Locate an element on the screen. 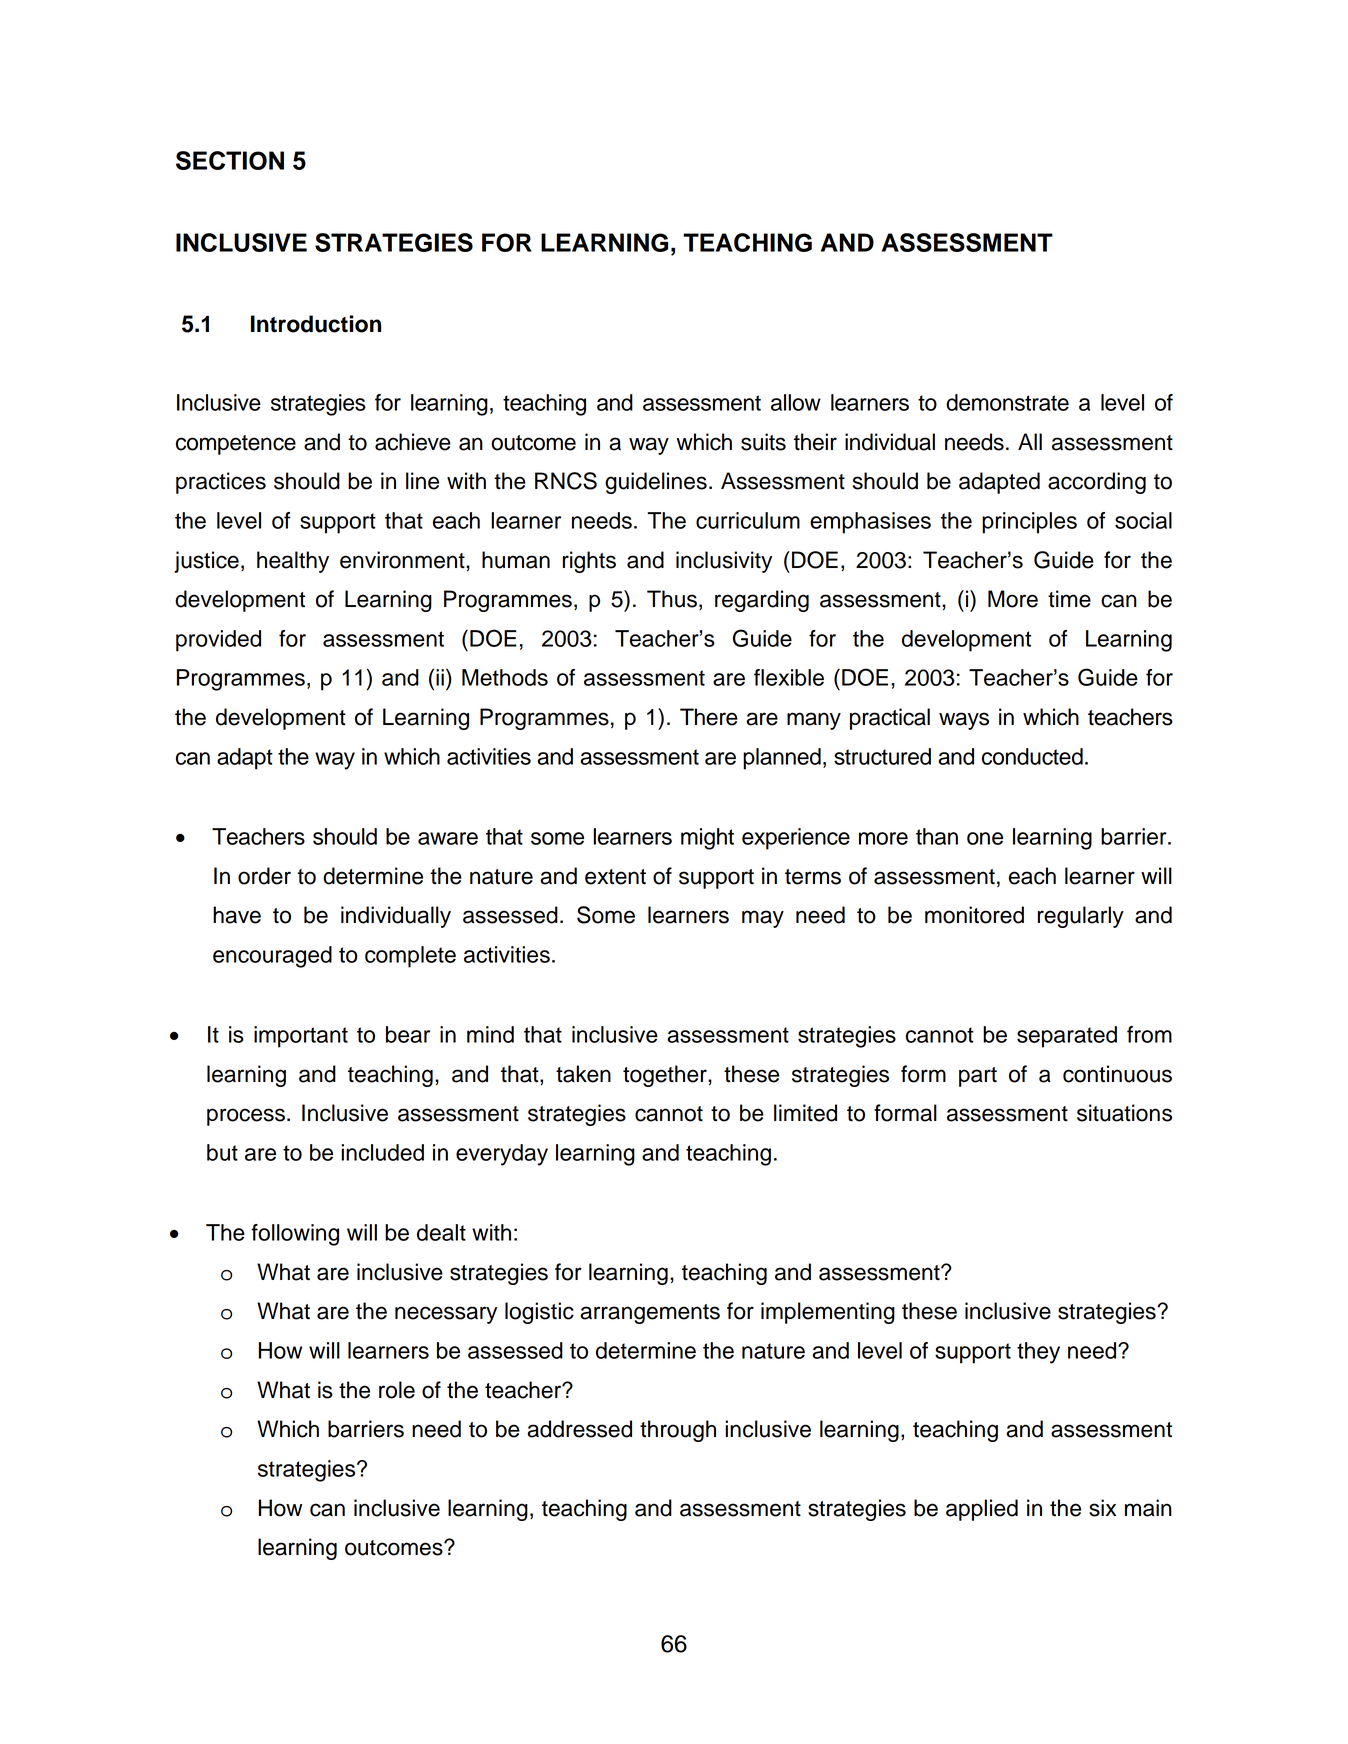  order is located at coordinates (264, 876).
